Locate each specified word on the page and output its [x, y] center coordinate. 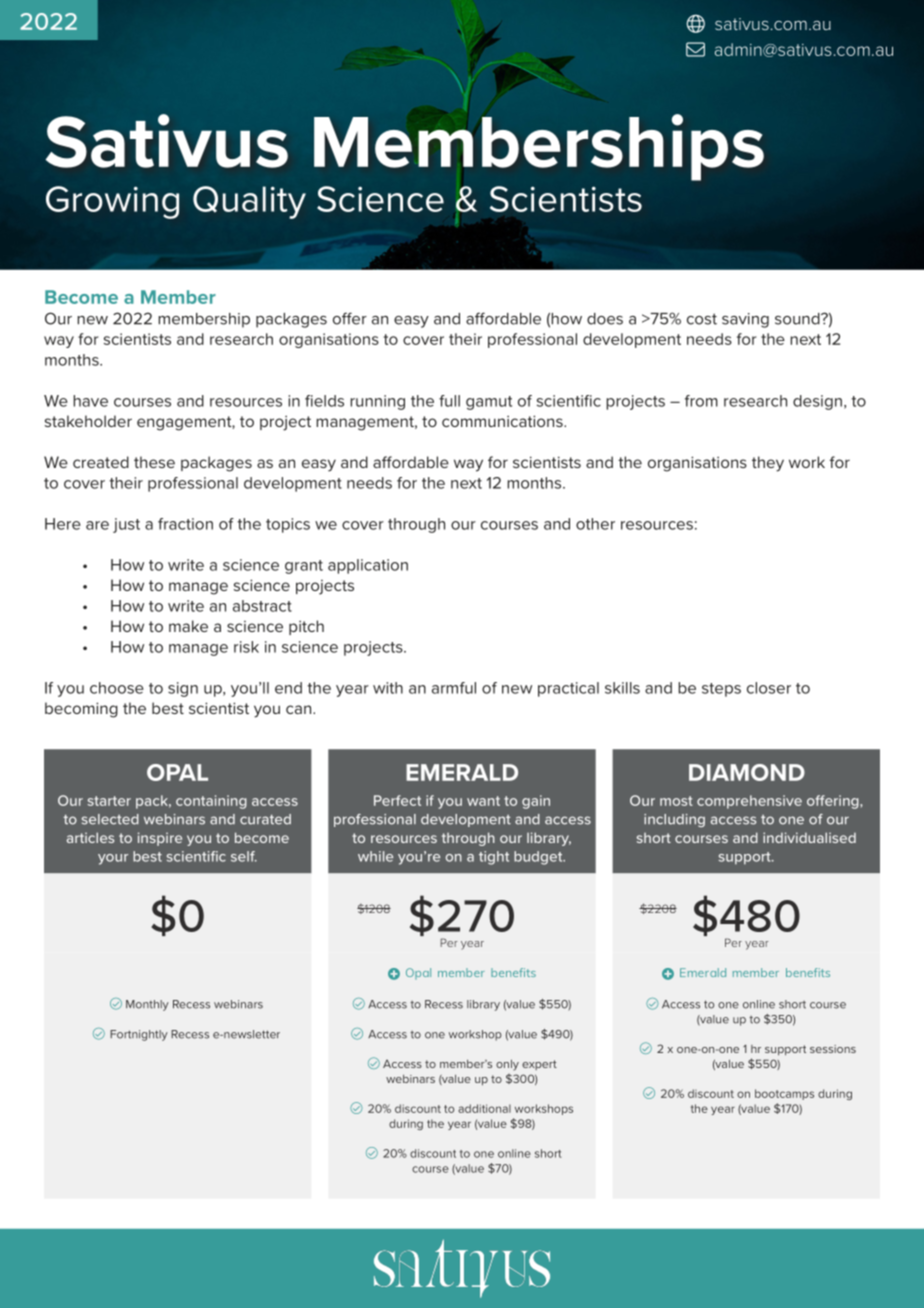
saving [745, 320]
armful [454, 688]
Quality [249, 202]
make [188, 626]
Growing [112, 202]
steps [721, 690]
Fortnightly [139, 1035]
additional [484, 1108]
